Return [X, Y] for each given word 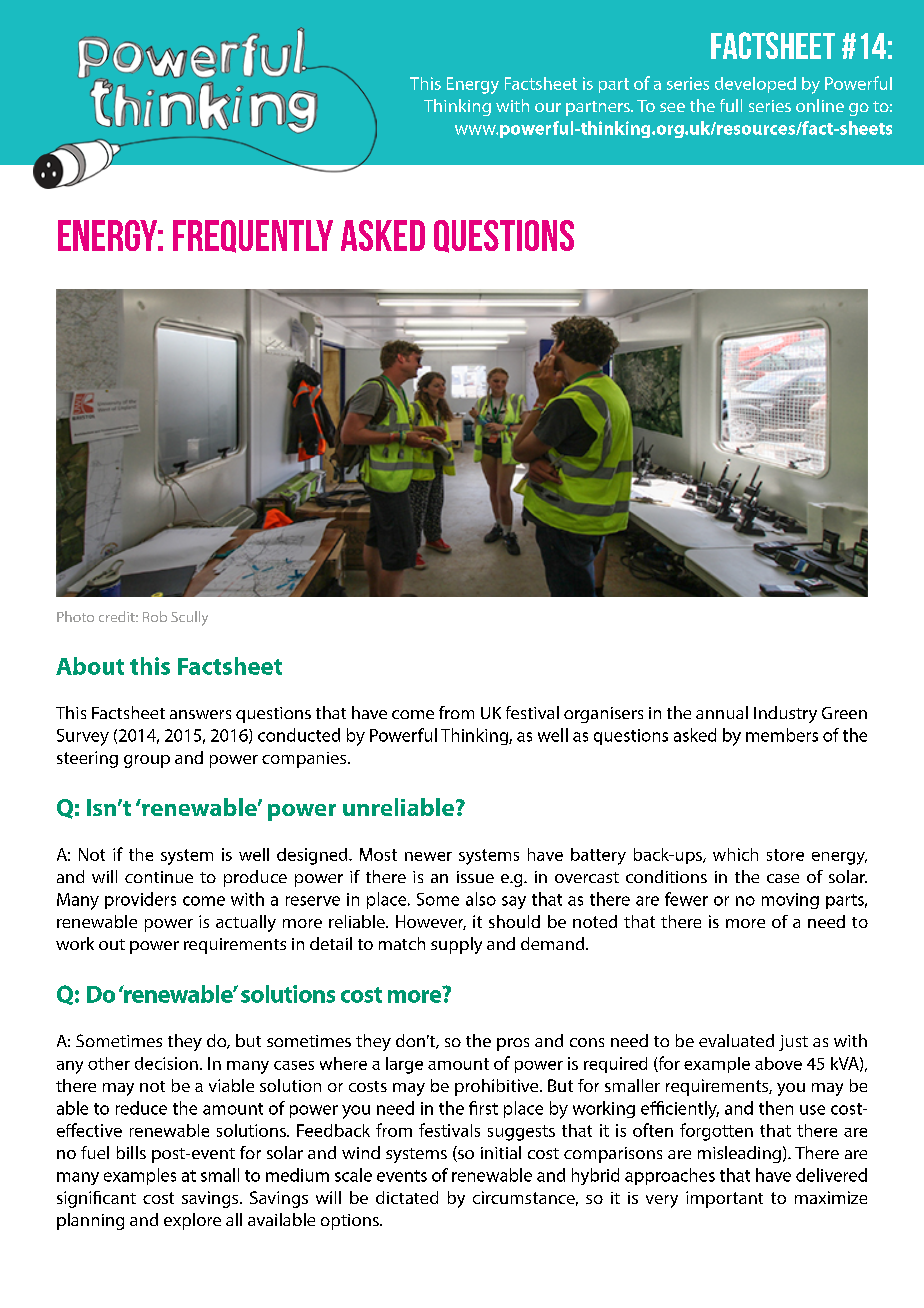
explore [192, 1221]
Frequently [253, 236]
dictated [407, 1197]
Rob [155, 616]
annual [722, 712]
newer [428, 856]
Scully [189, 618]
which [735, 854]
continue [159, 877]
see [672, 107]
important [724, 1199]
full [731, 105]
